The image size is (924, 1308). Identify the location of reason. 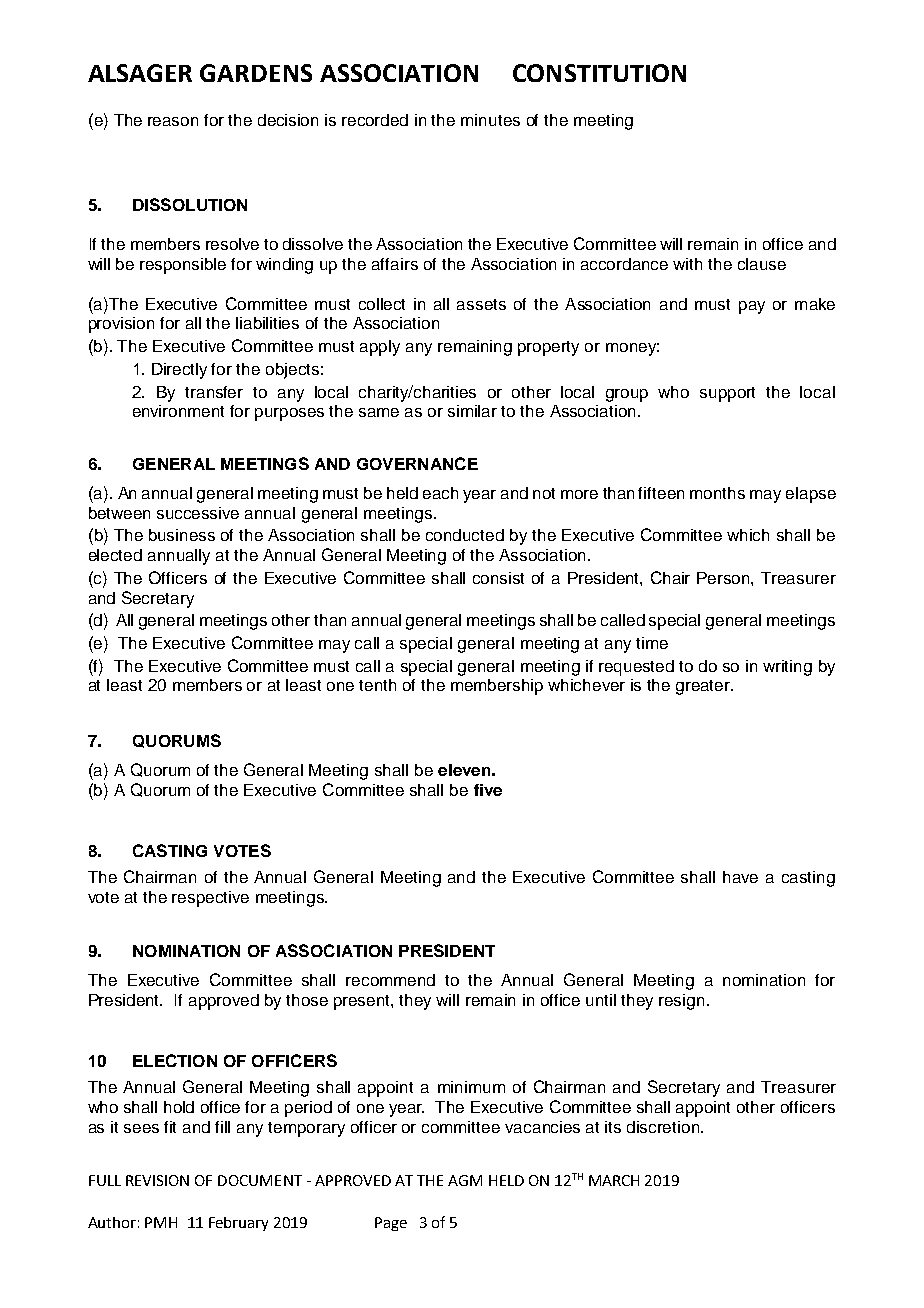
(173, 121).
